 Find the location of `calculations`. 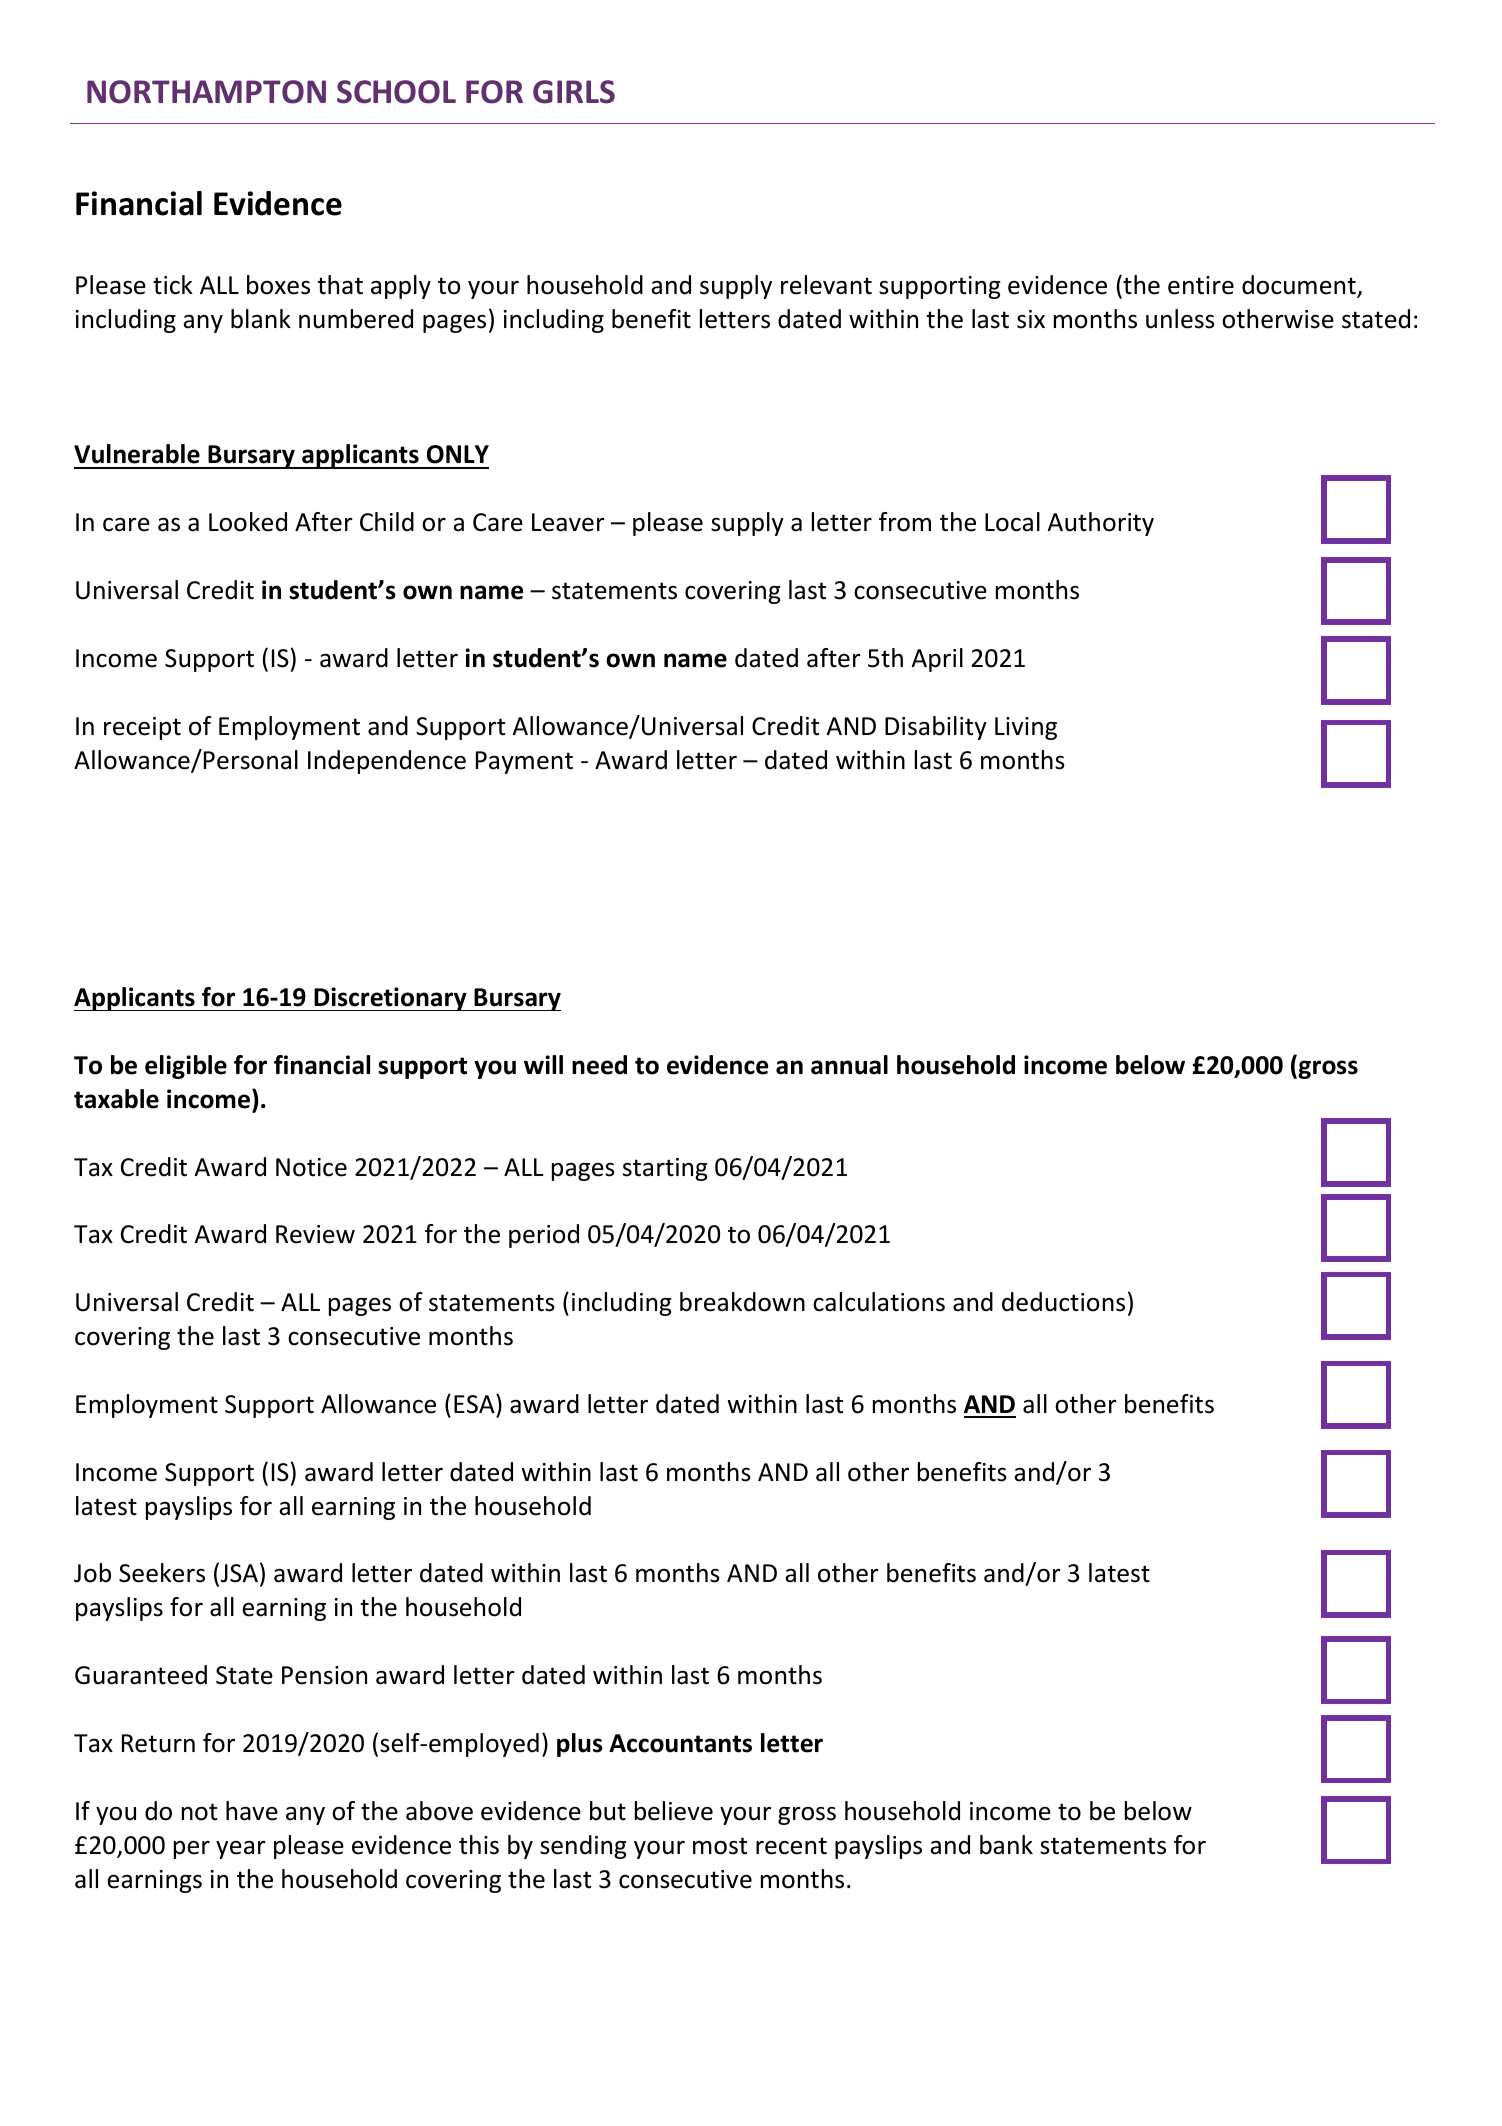

calculations is located at coordinates (879, 1302).
